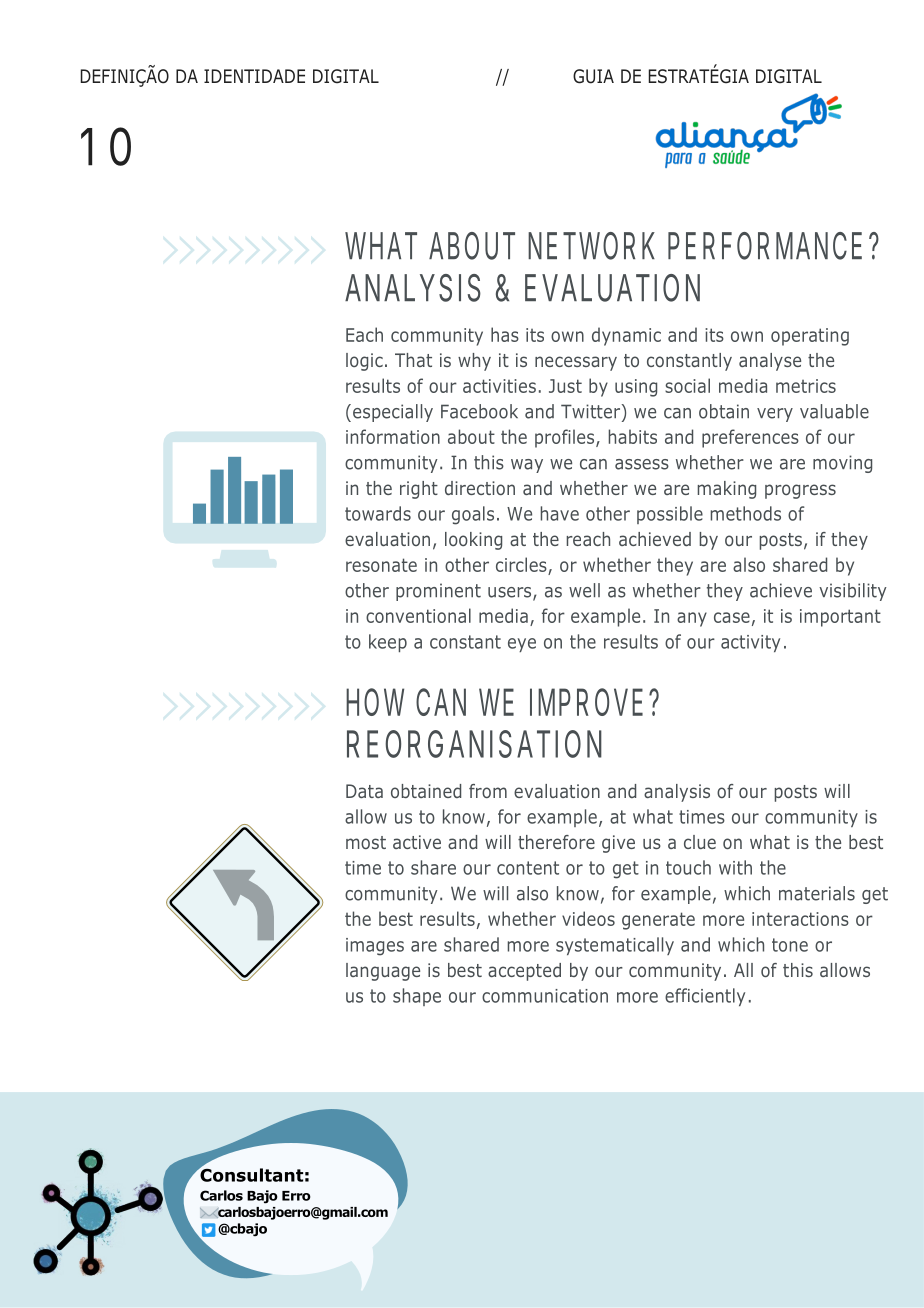 The image size is (924, 1308). Describe the element at coordinates (366, 842) in the screenshot. I see `most` at that location.
